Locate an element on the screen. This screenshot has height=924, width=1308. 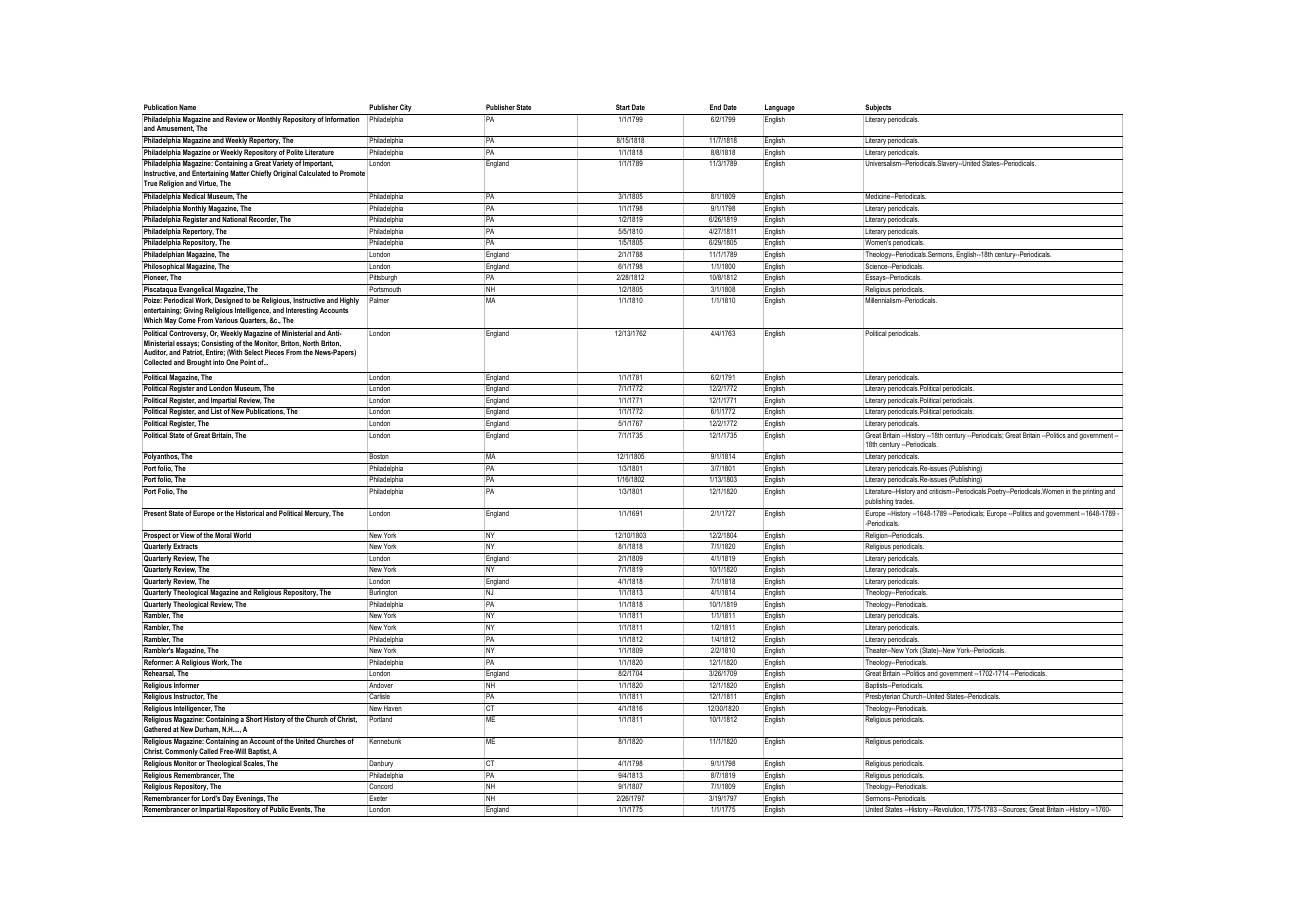
Durham is located at coordinates (207, 729).
